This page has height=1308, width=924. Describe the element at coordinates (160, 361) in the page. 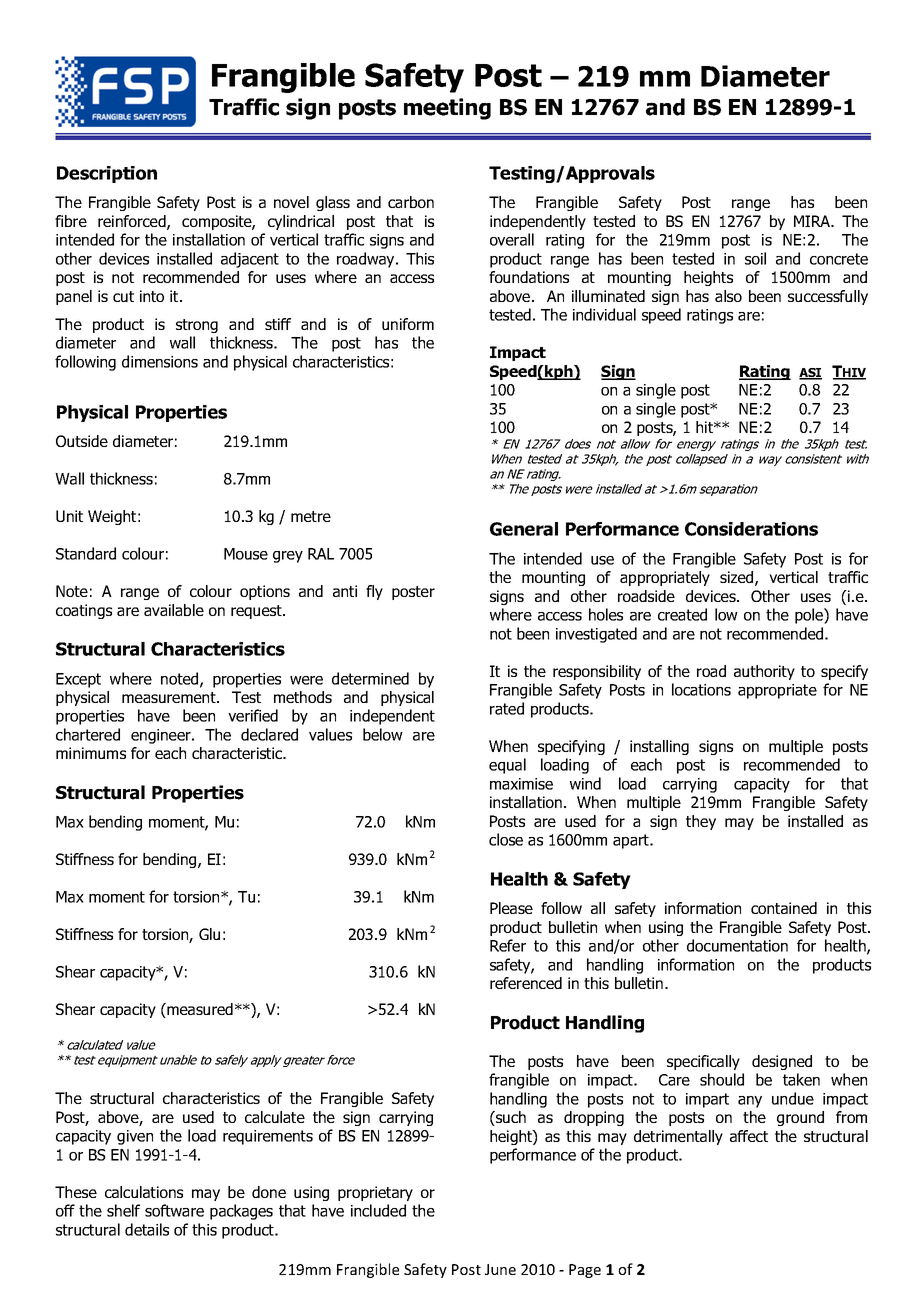

I see `dimensions` at that location.
